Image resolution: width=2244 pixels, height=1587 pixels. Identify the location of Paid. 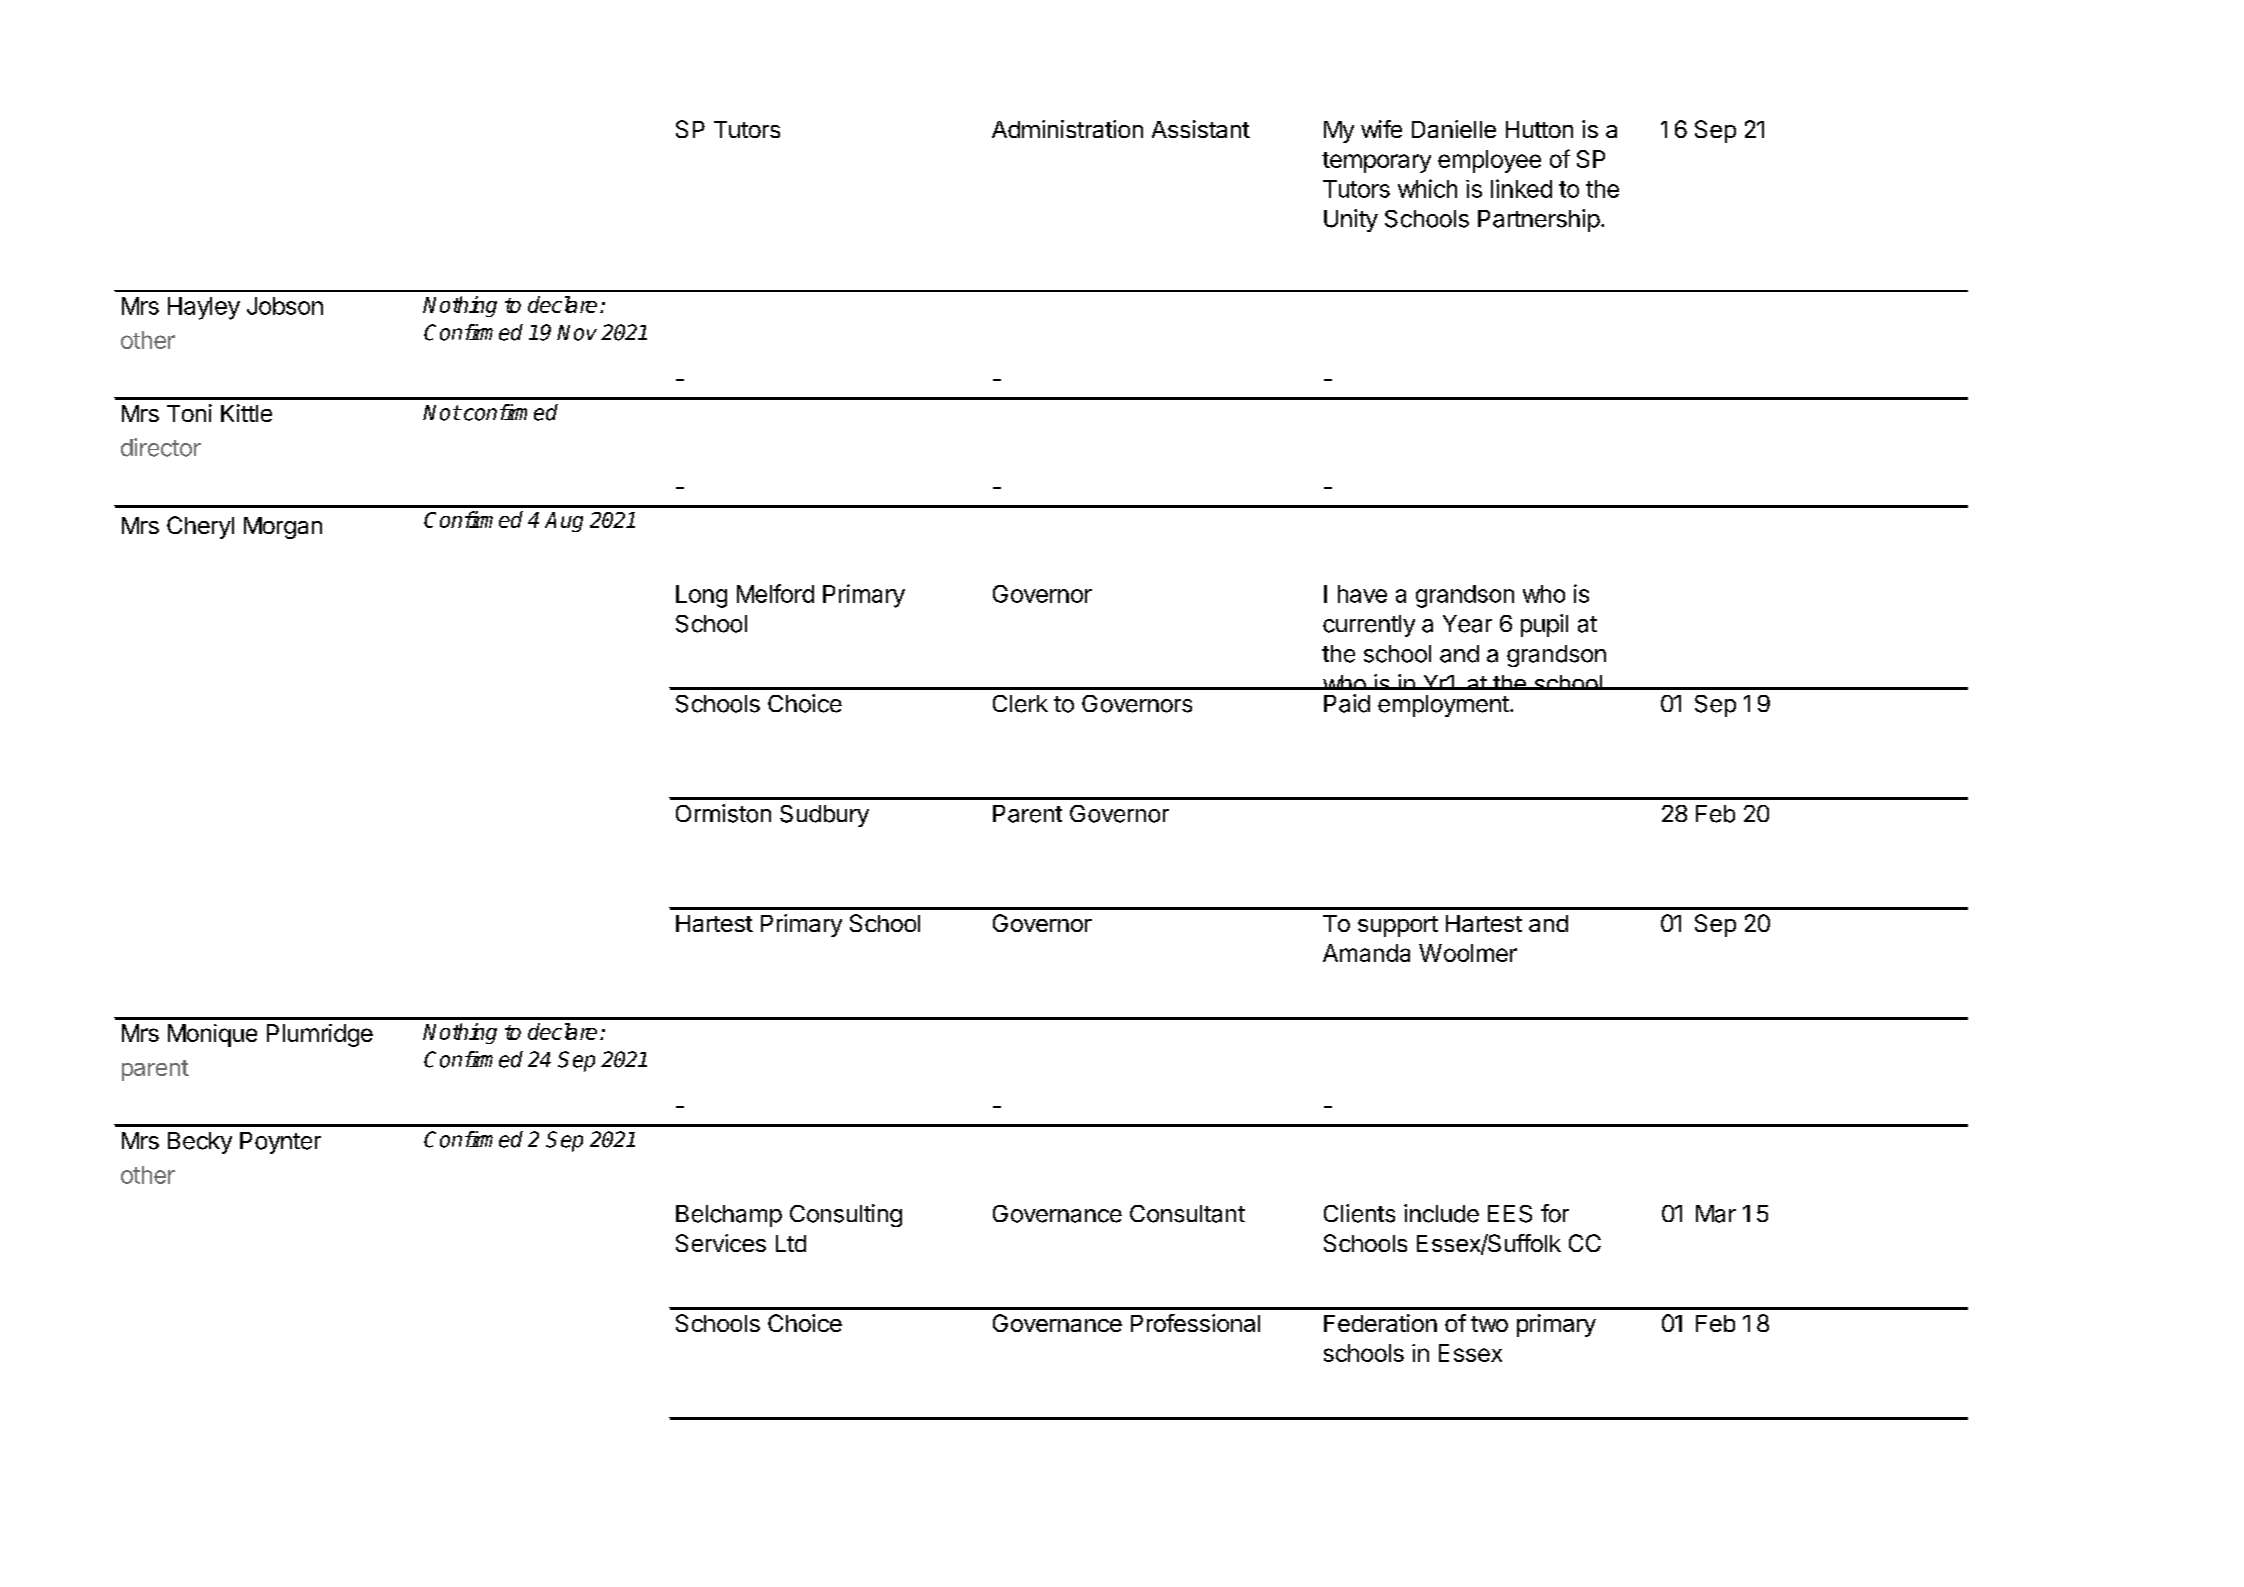
(1347, 703).
